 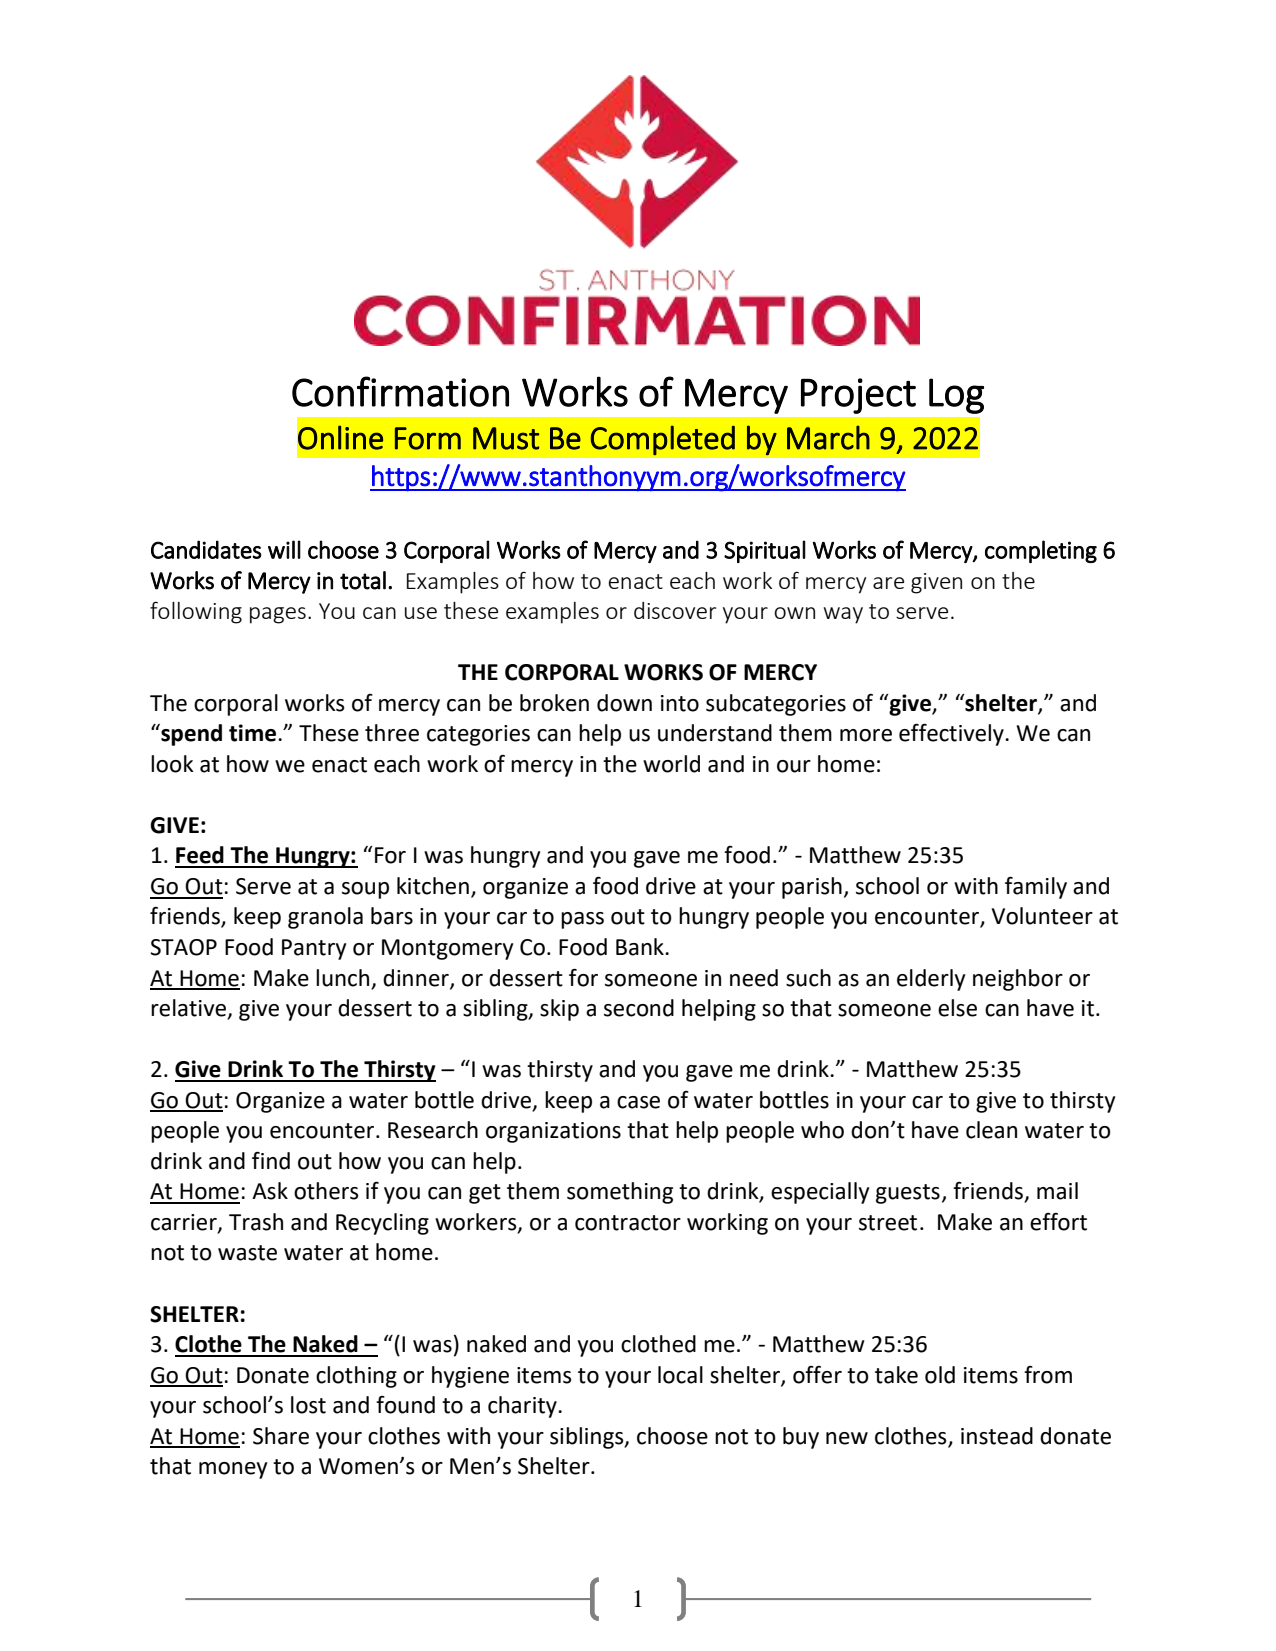 I want to click on clean, so click(x=991, y=1130).
